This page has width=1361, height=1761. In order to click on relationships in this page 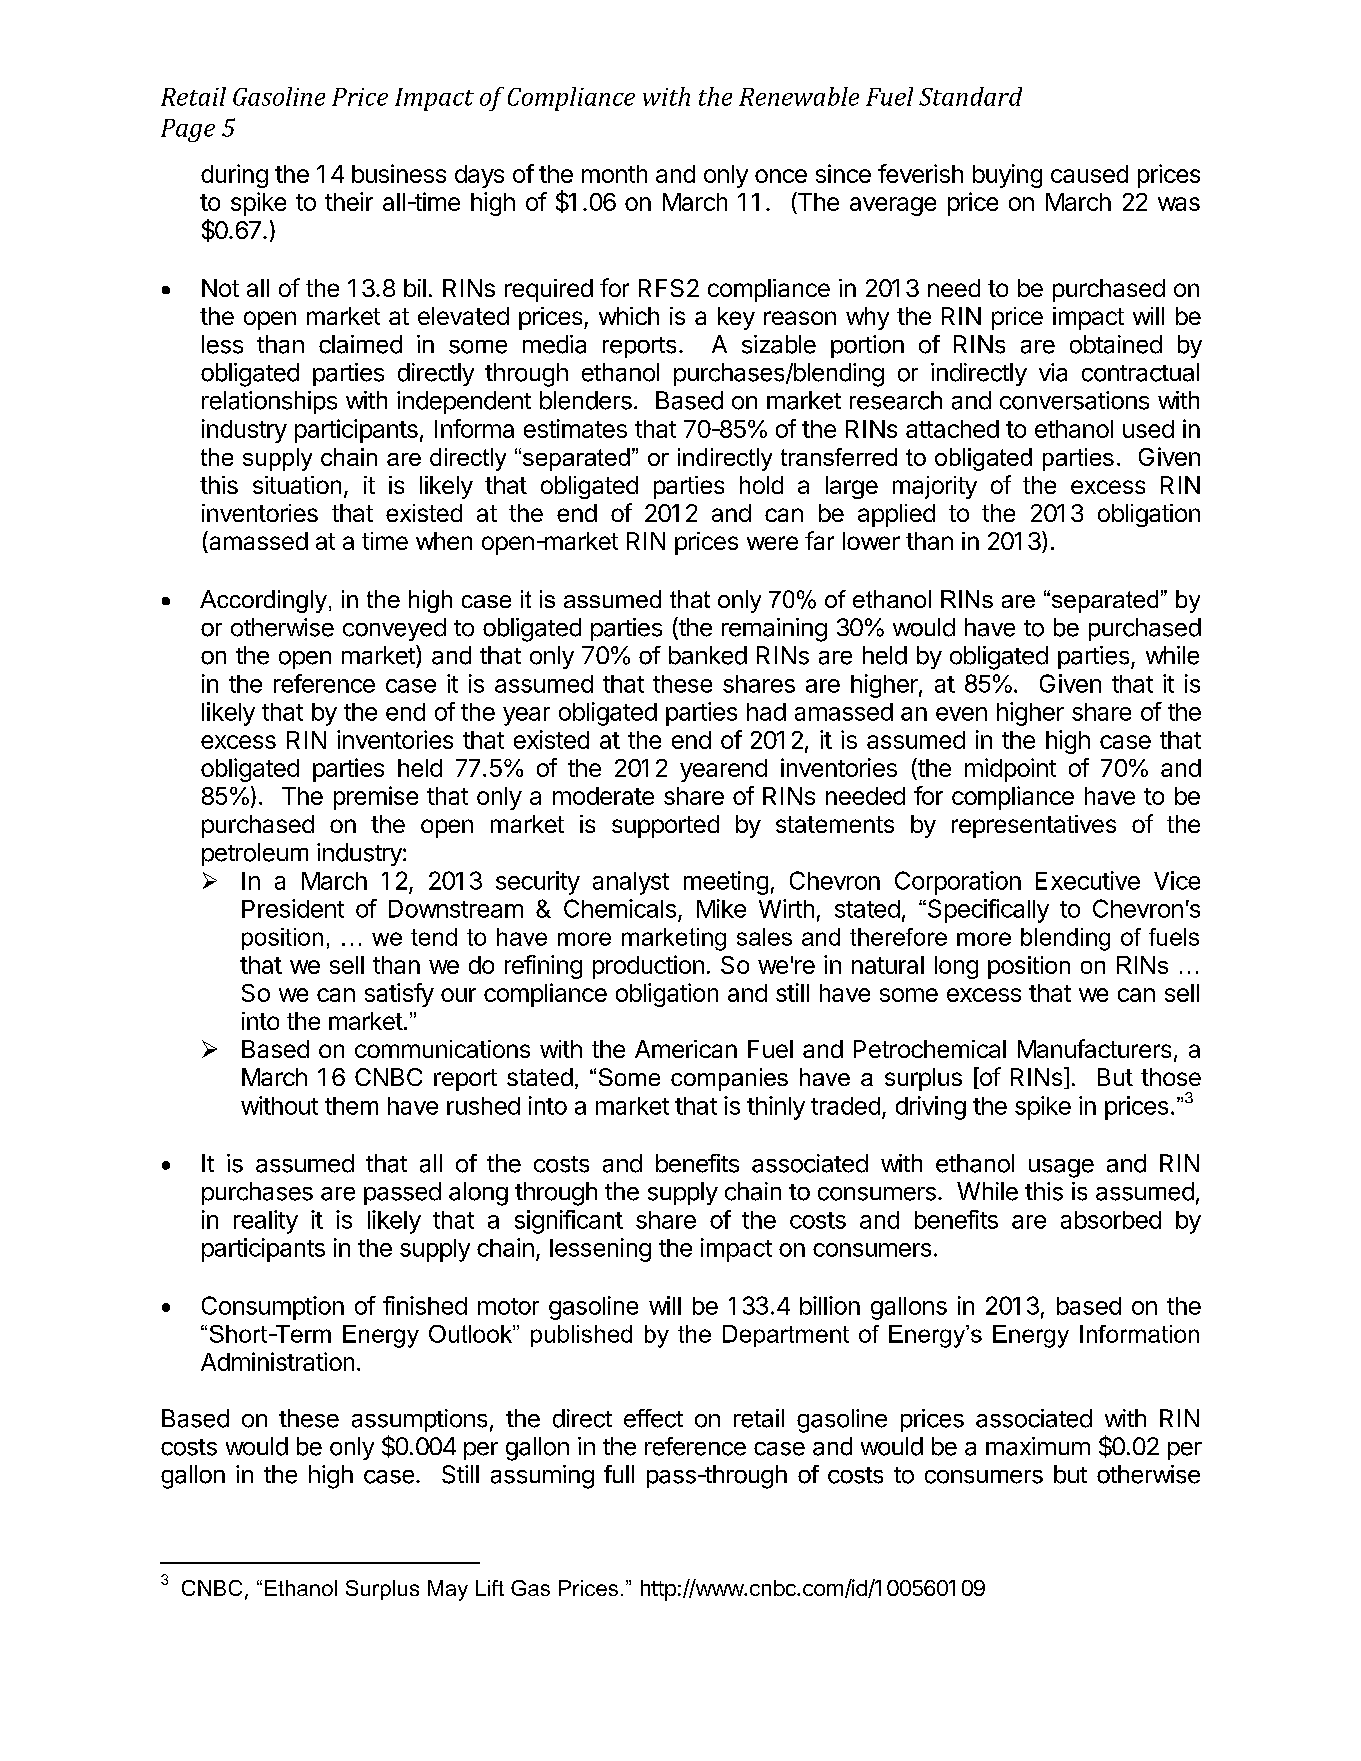, I will do `click(269, 402)`.
